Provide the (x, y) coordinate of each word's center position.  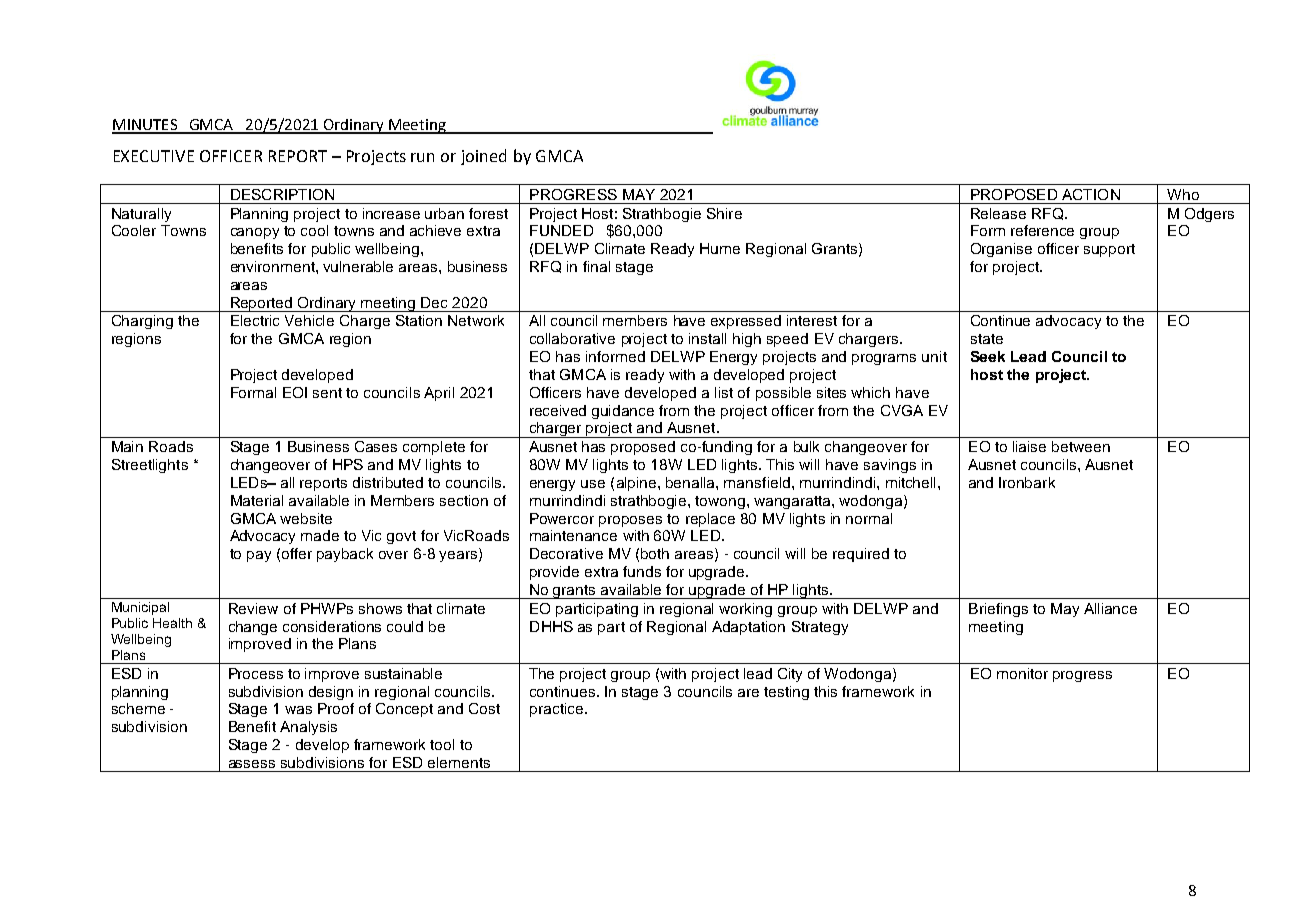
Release (998, 213)
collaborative (572, 338)
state (987, 339)
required (861, 555)
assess (252, 764)
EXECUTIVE (154, 156)
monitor (1022, 673)
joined (483, 157)
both (655, 553)
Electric (255, 320)
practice (556, 710)
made (320, 535)
